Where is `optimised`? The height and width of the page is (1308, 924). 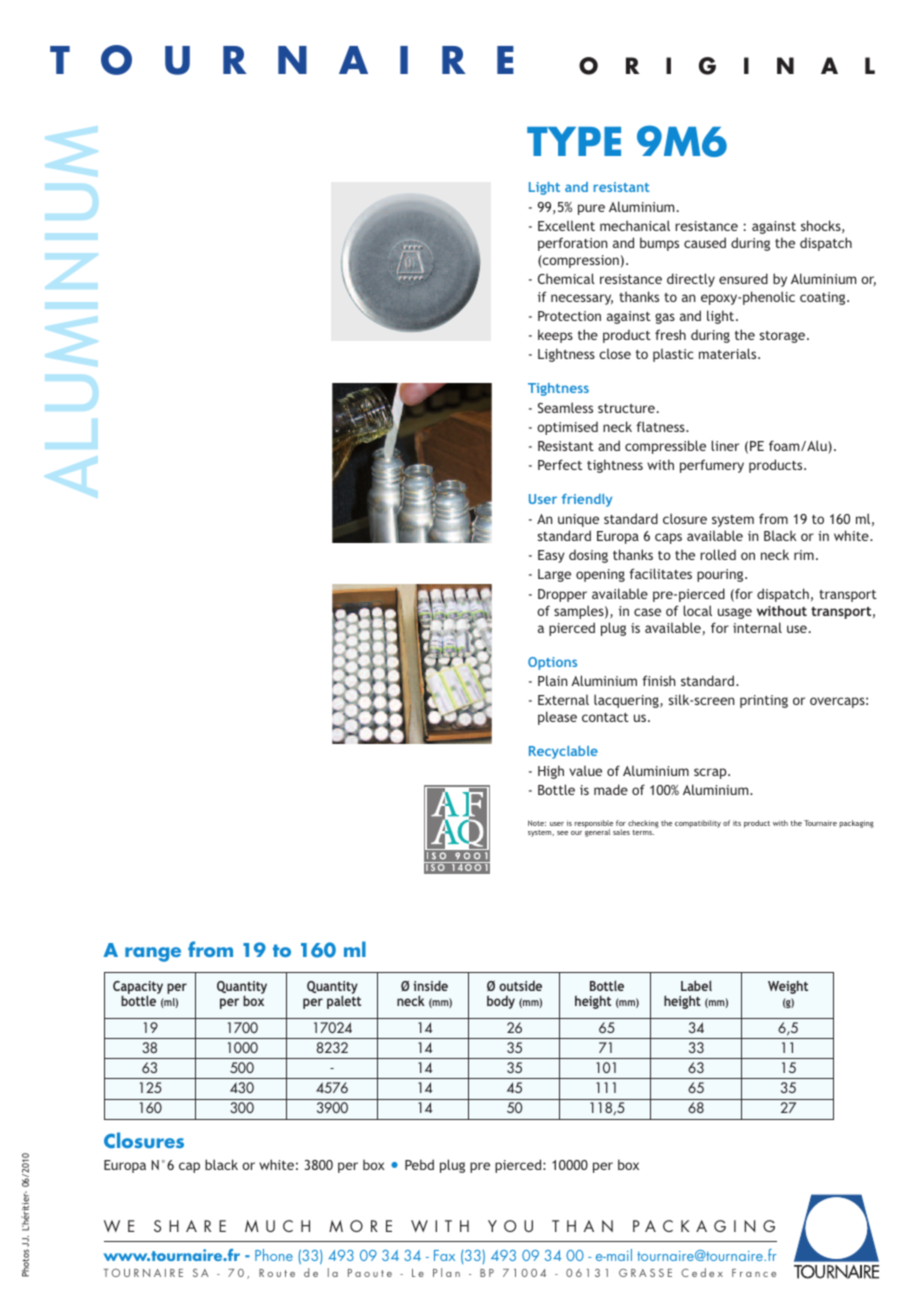
optimised is located at coordinates (567, 428).
